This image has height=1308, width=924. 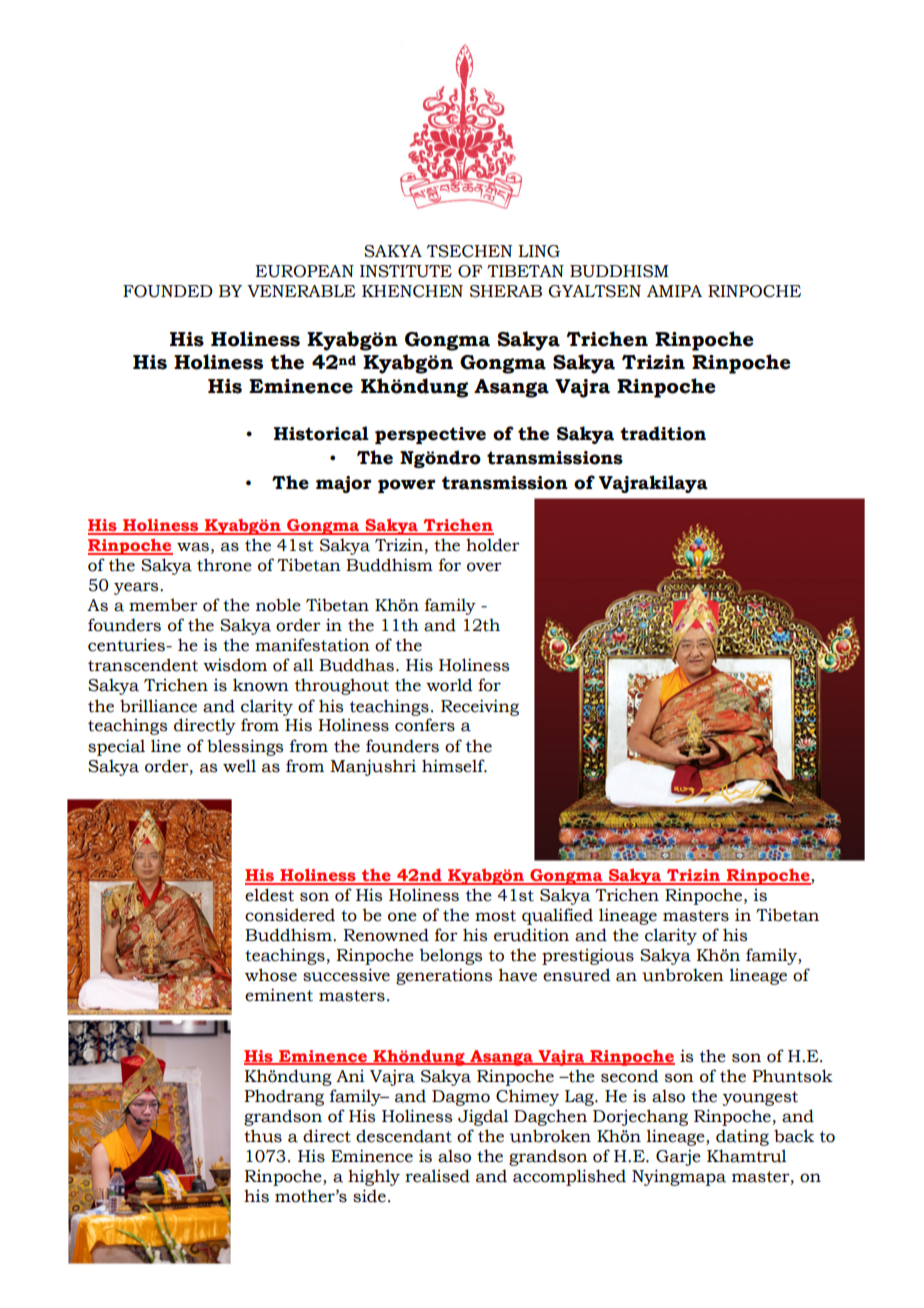 What do you see at coordinates (263, 1136) in the image?
I see `thus` at bounding box center [263, 1136].
